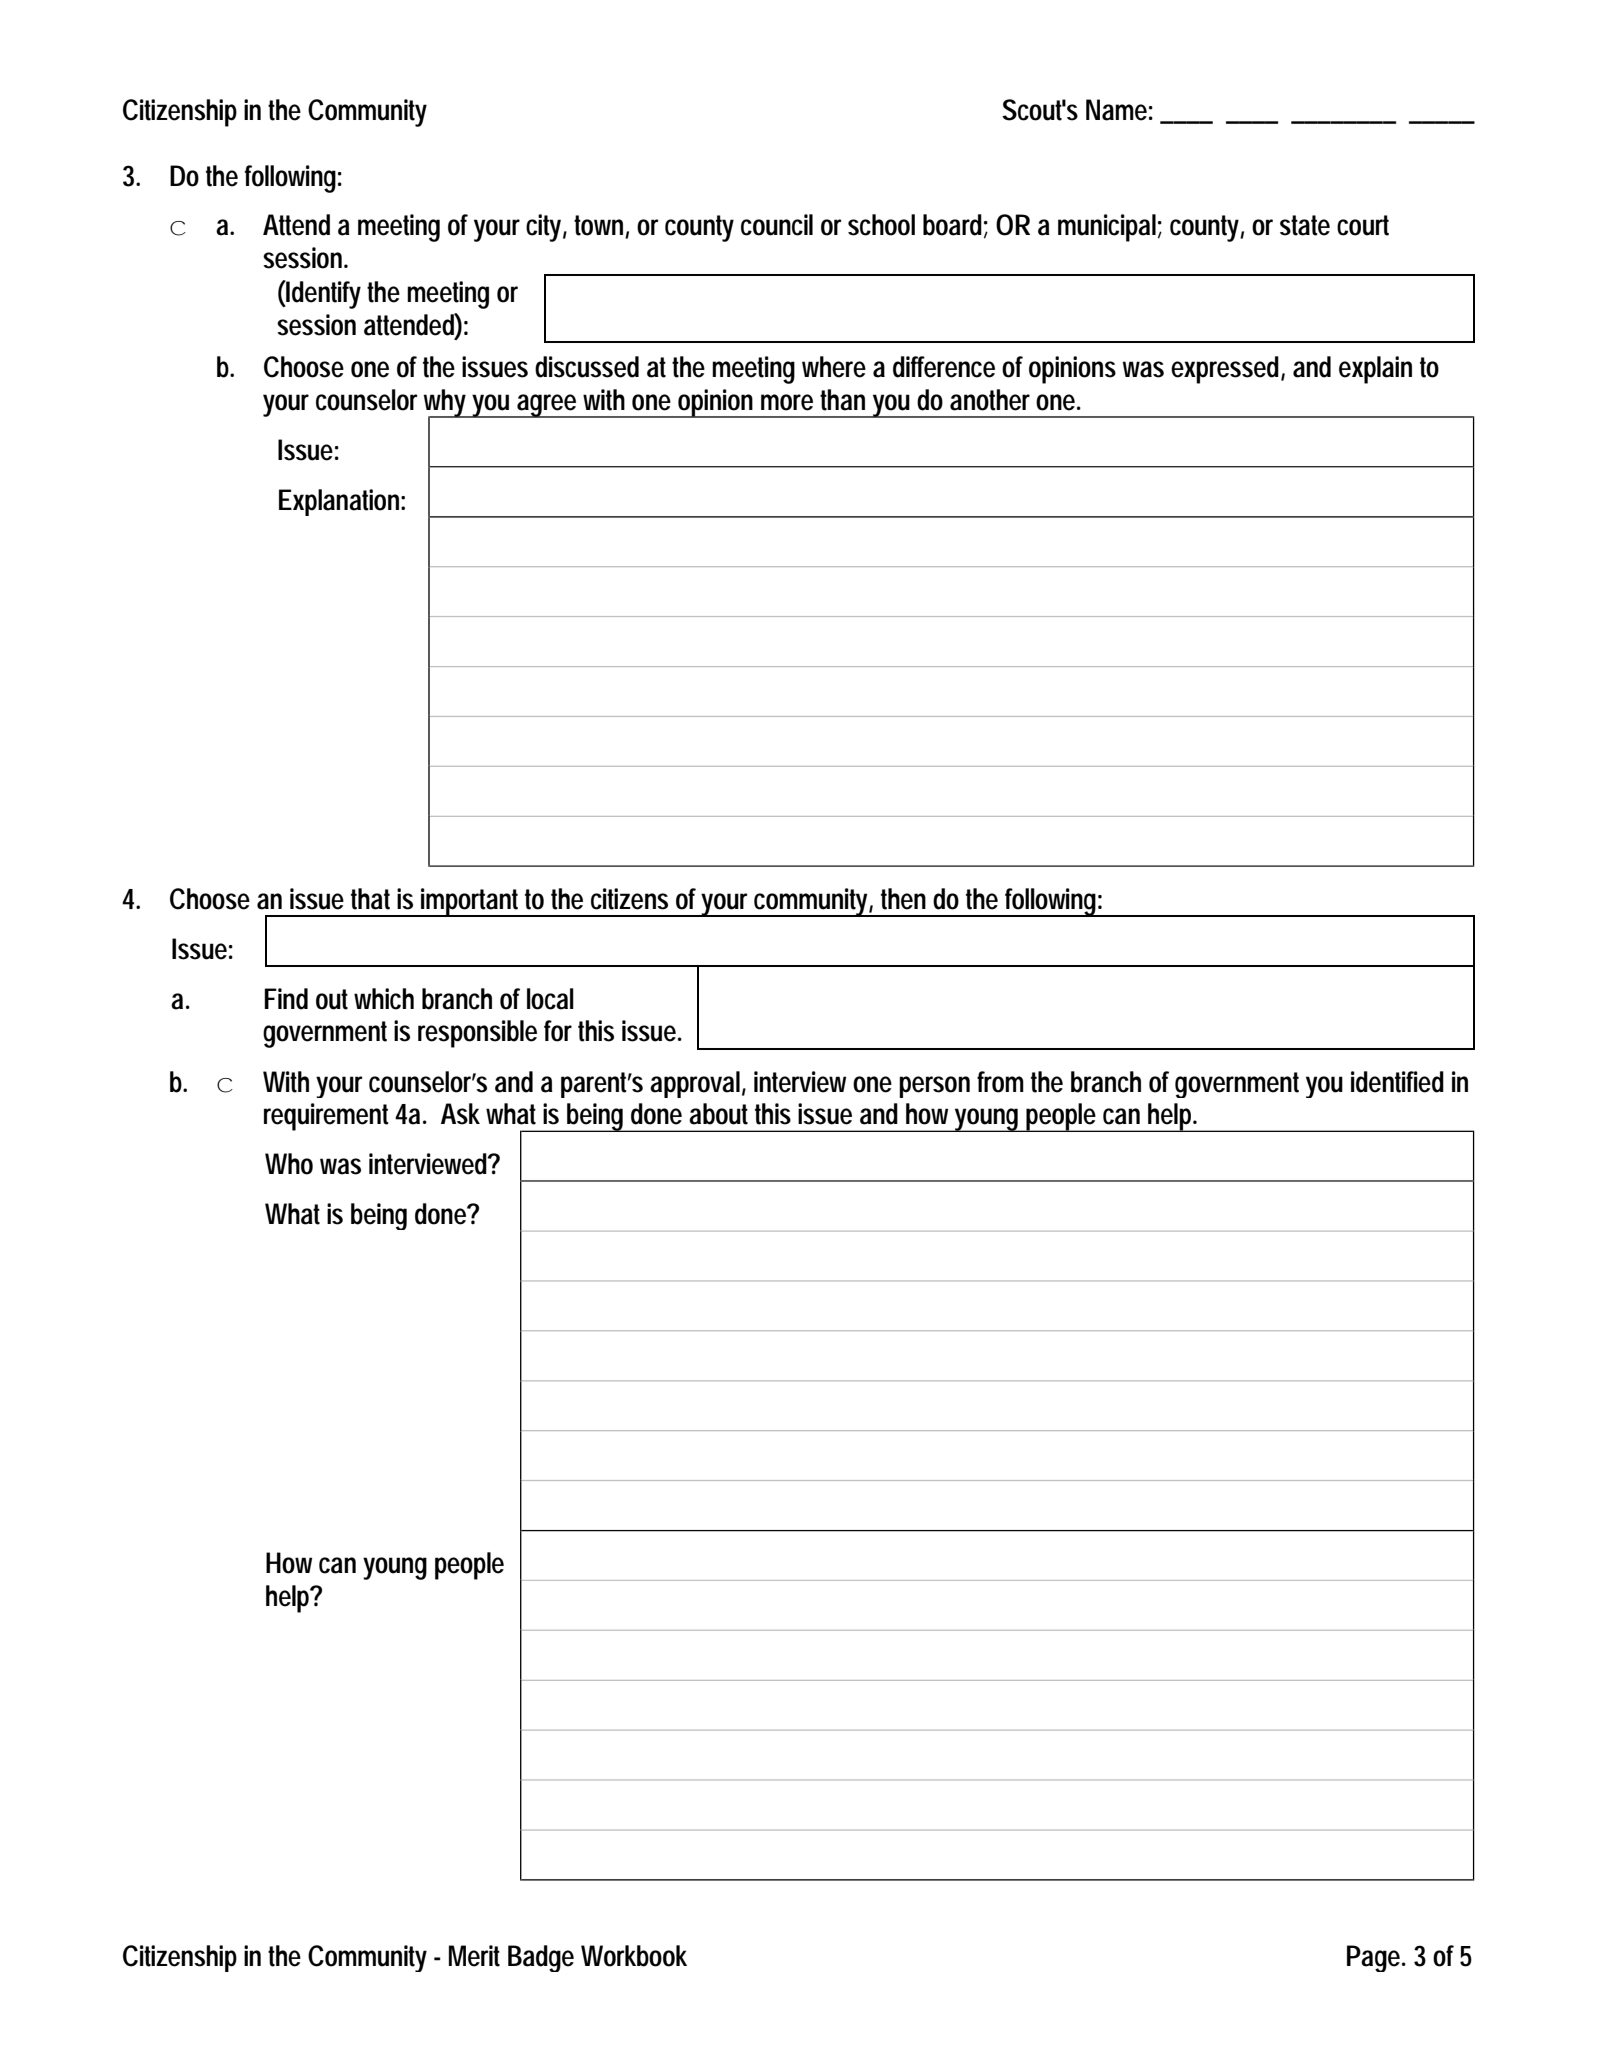  I want to click on identified, so click(1397, 1082).
